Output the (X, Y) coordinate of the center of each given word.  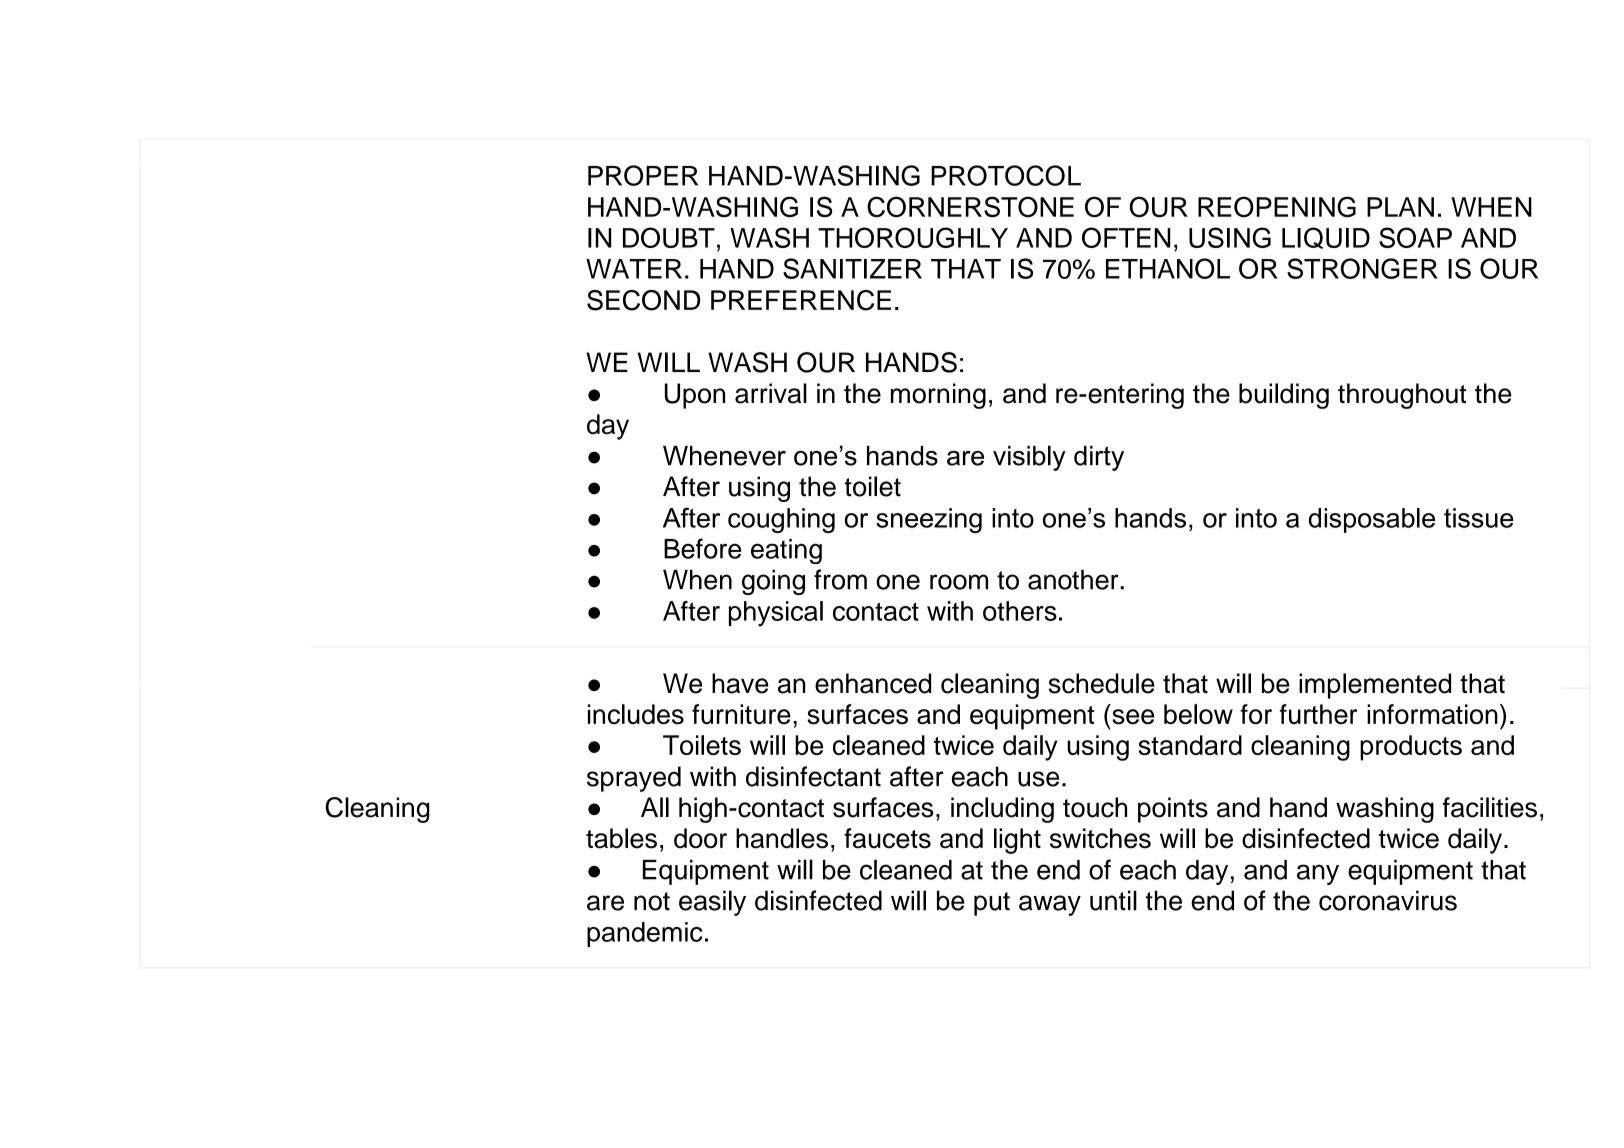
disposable (1372, 520)
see (1133, 717)
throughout (1402, 396)
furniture (741, 714)
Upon (695, 396)
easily (712, 903)
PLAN (1400, 207)
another (1074, 579)
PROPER (643, 175)
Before (702, 548)
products (1411, 748)
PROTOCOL (1006, 175)
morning (938, 396)
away (1050, 905)
